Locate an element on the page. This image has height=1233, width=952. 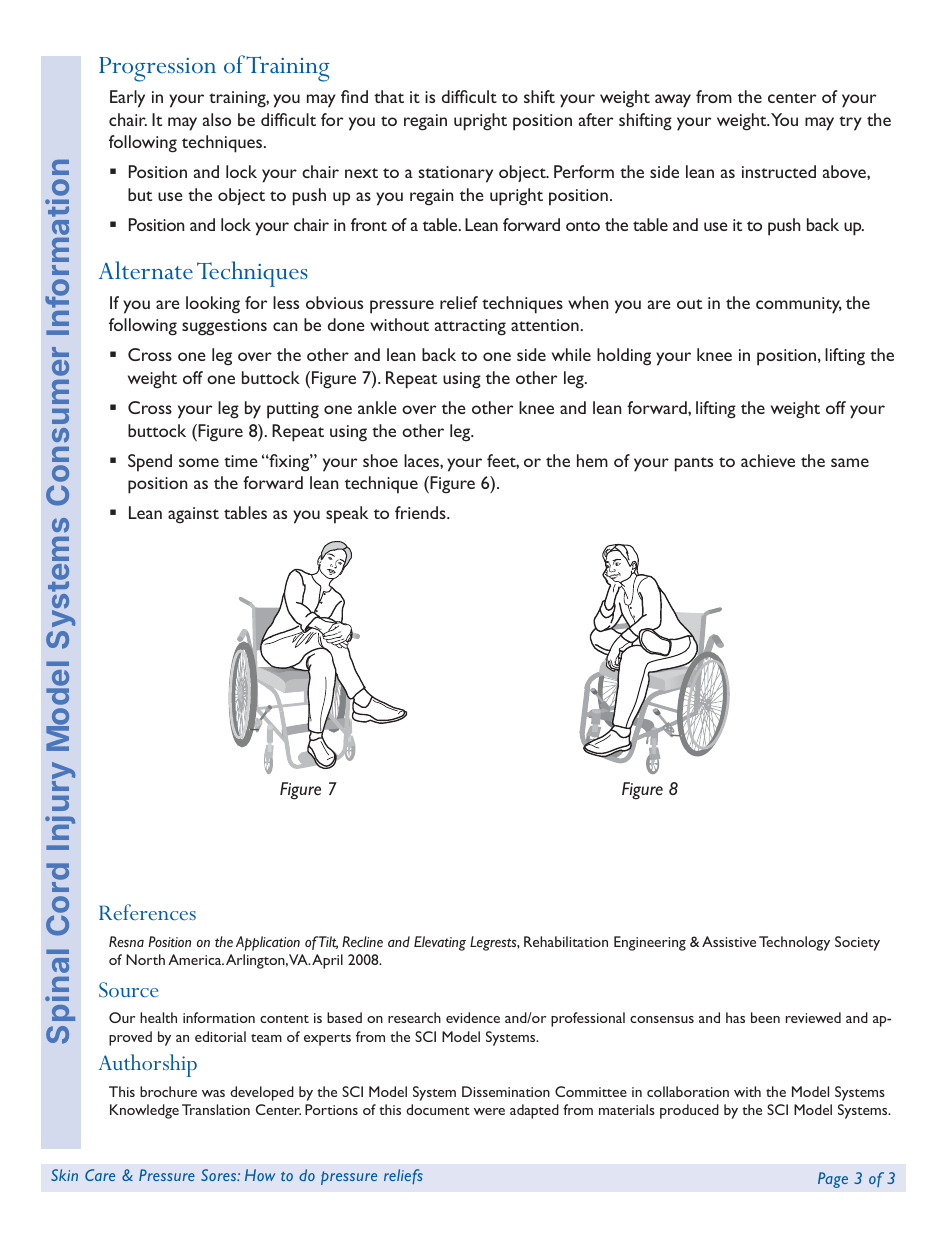
were is located at coordinates (489, 1111).
